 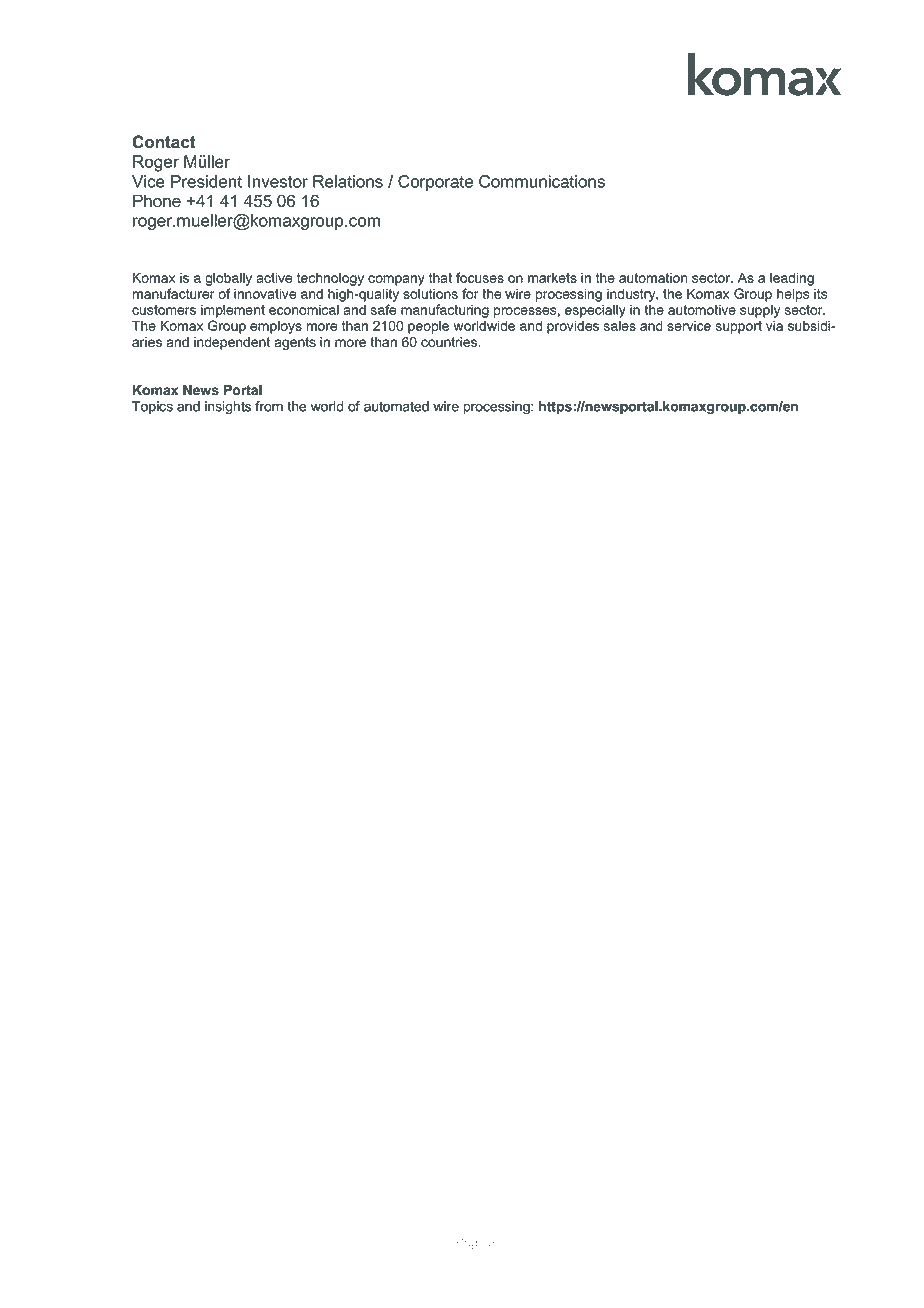 What do you see at coordinates (792, 279) in the screenshot?
I see `leading` at bounding box center [792, 279].
